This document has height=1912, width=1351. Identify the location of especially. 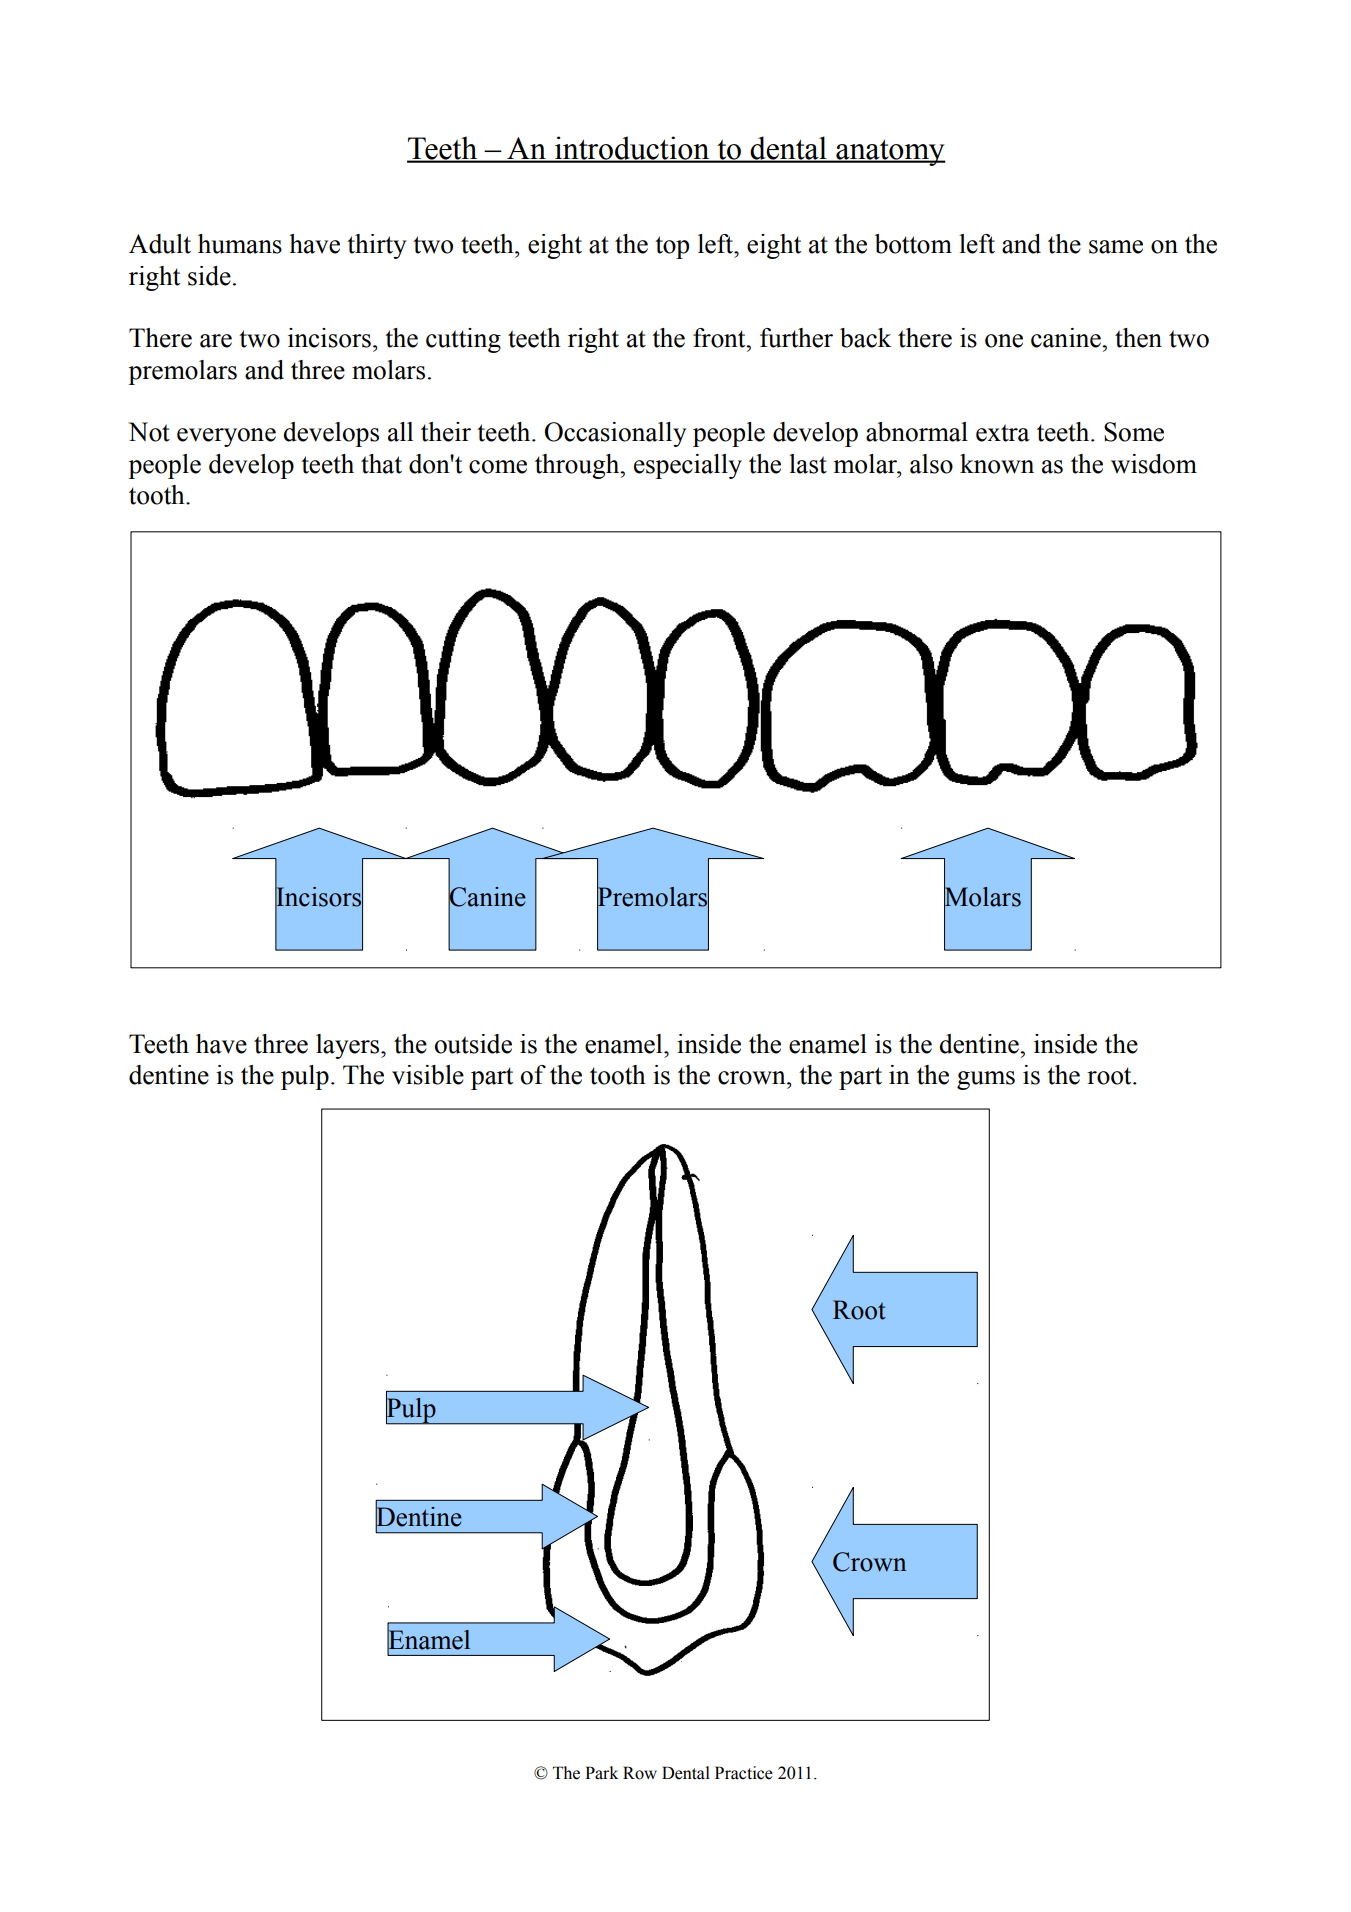
(688, 466).
